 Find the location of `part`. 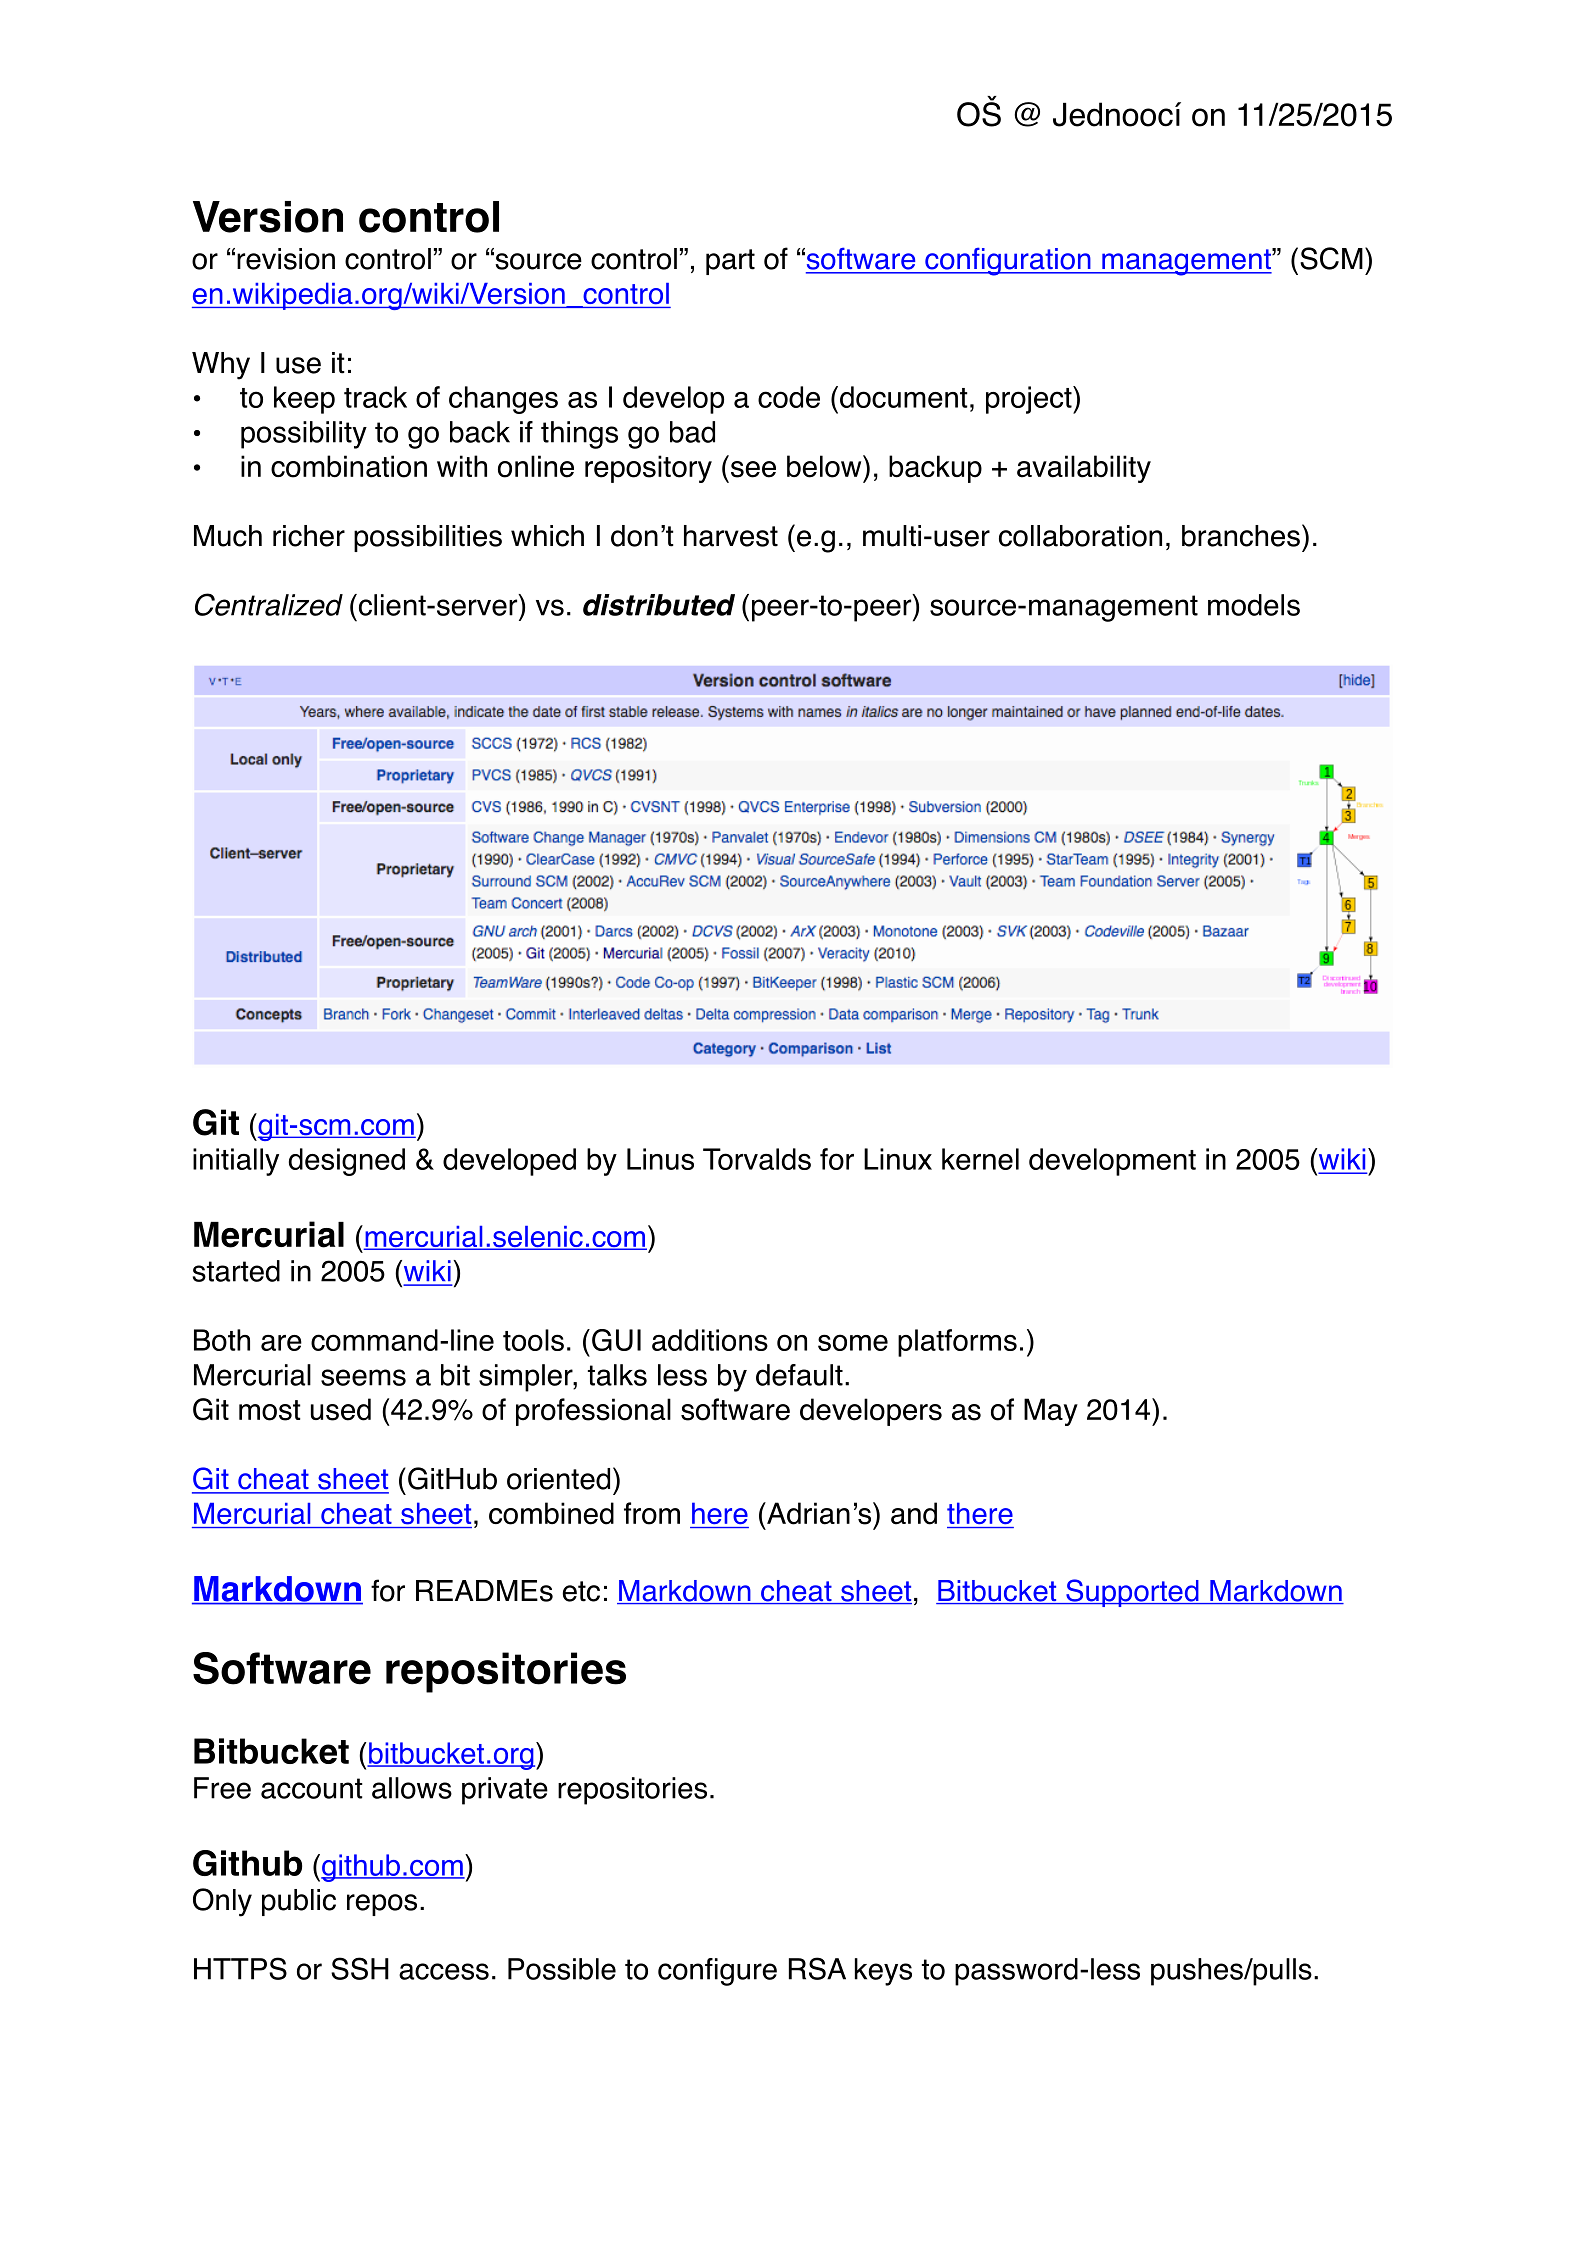

part is located at coordinates (730, 262).
